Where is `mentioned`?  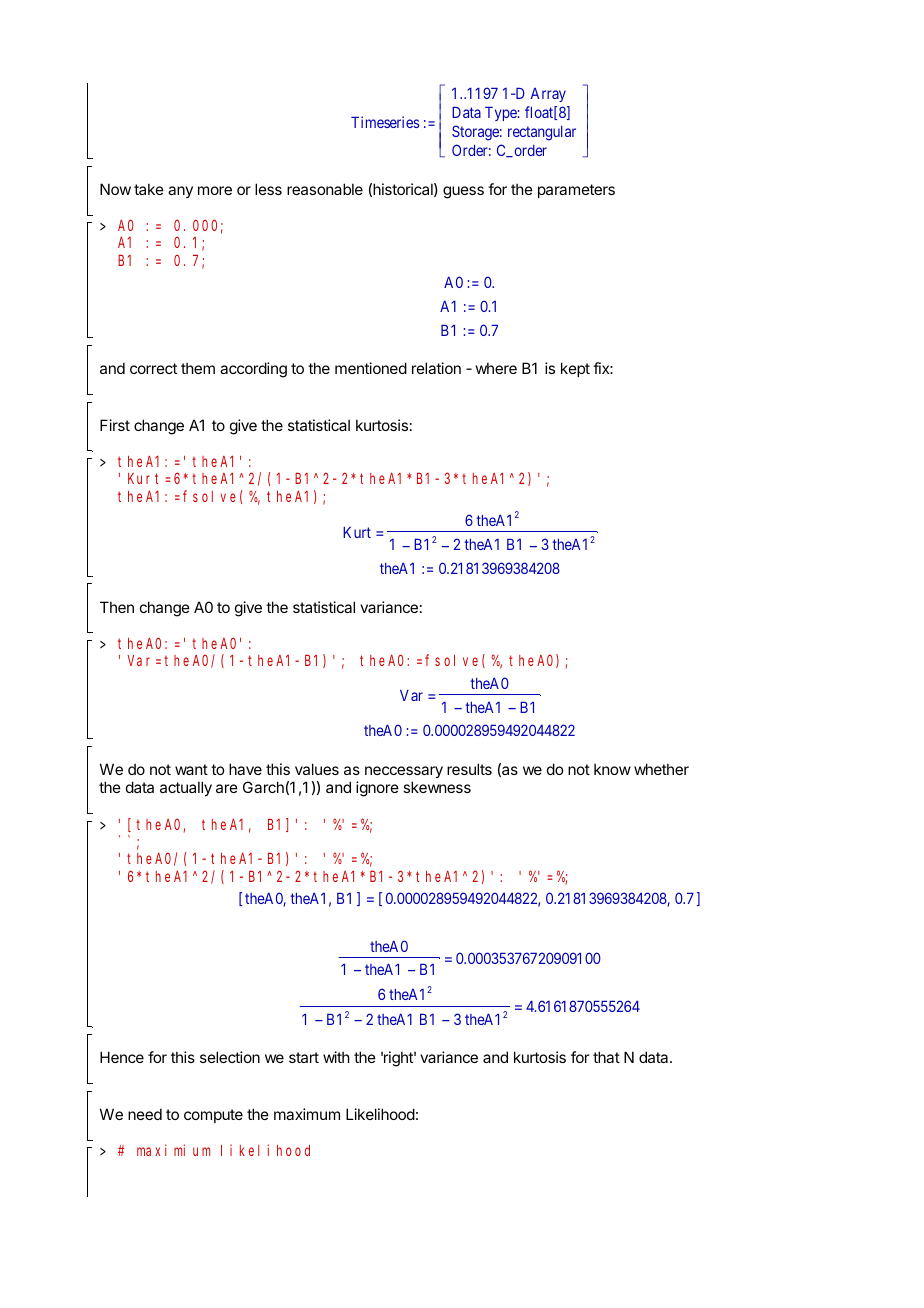 mentioned is located at coordinates (371, 368).
